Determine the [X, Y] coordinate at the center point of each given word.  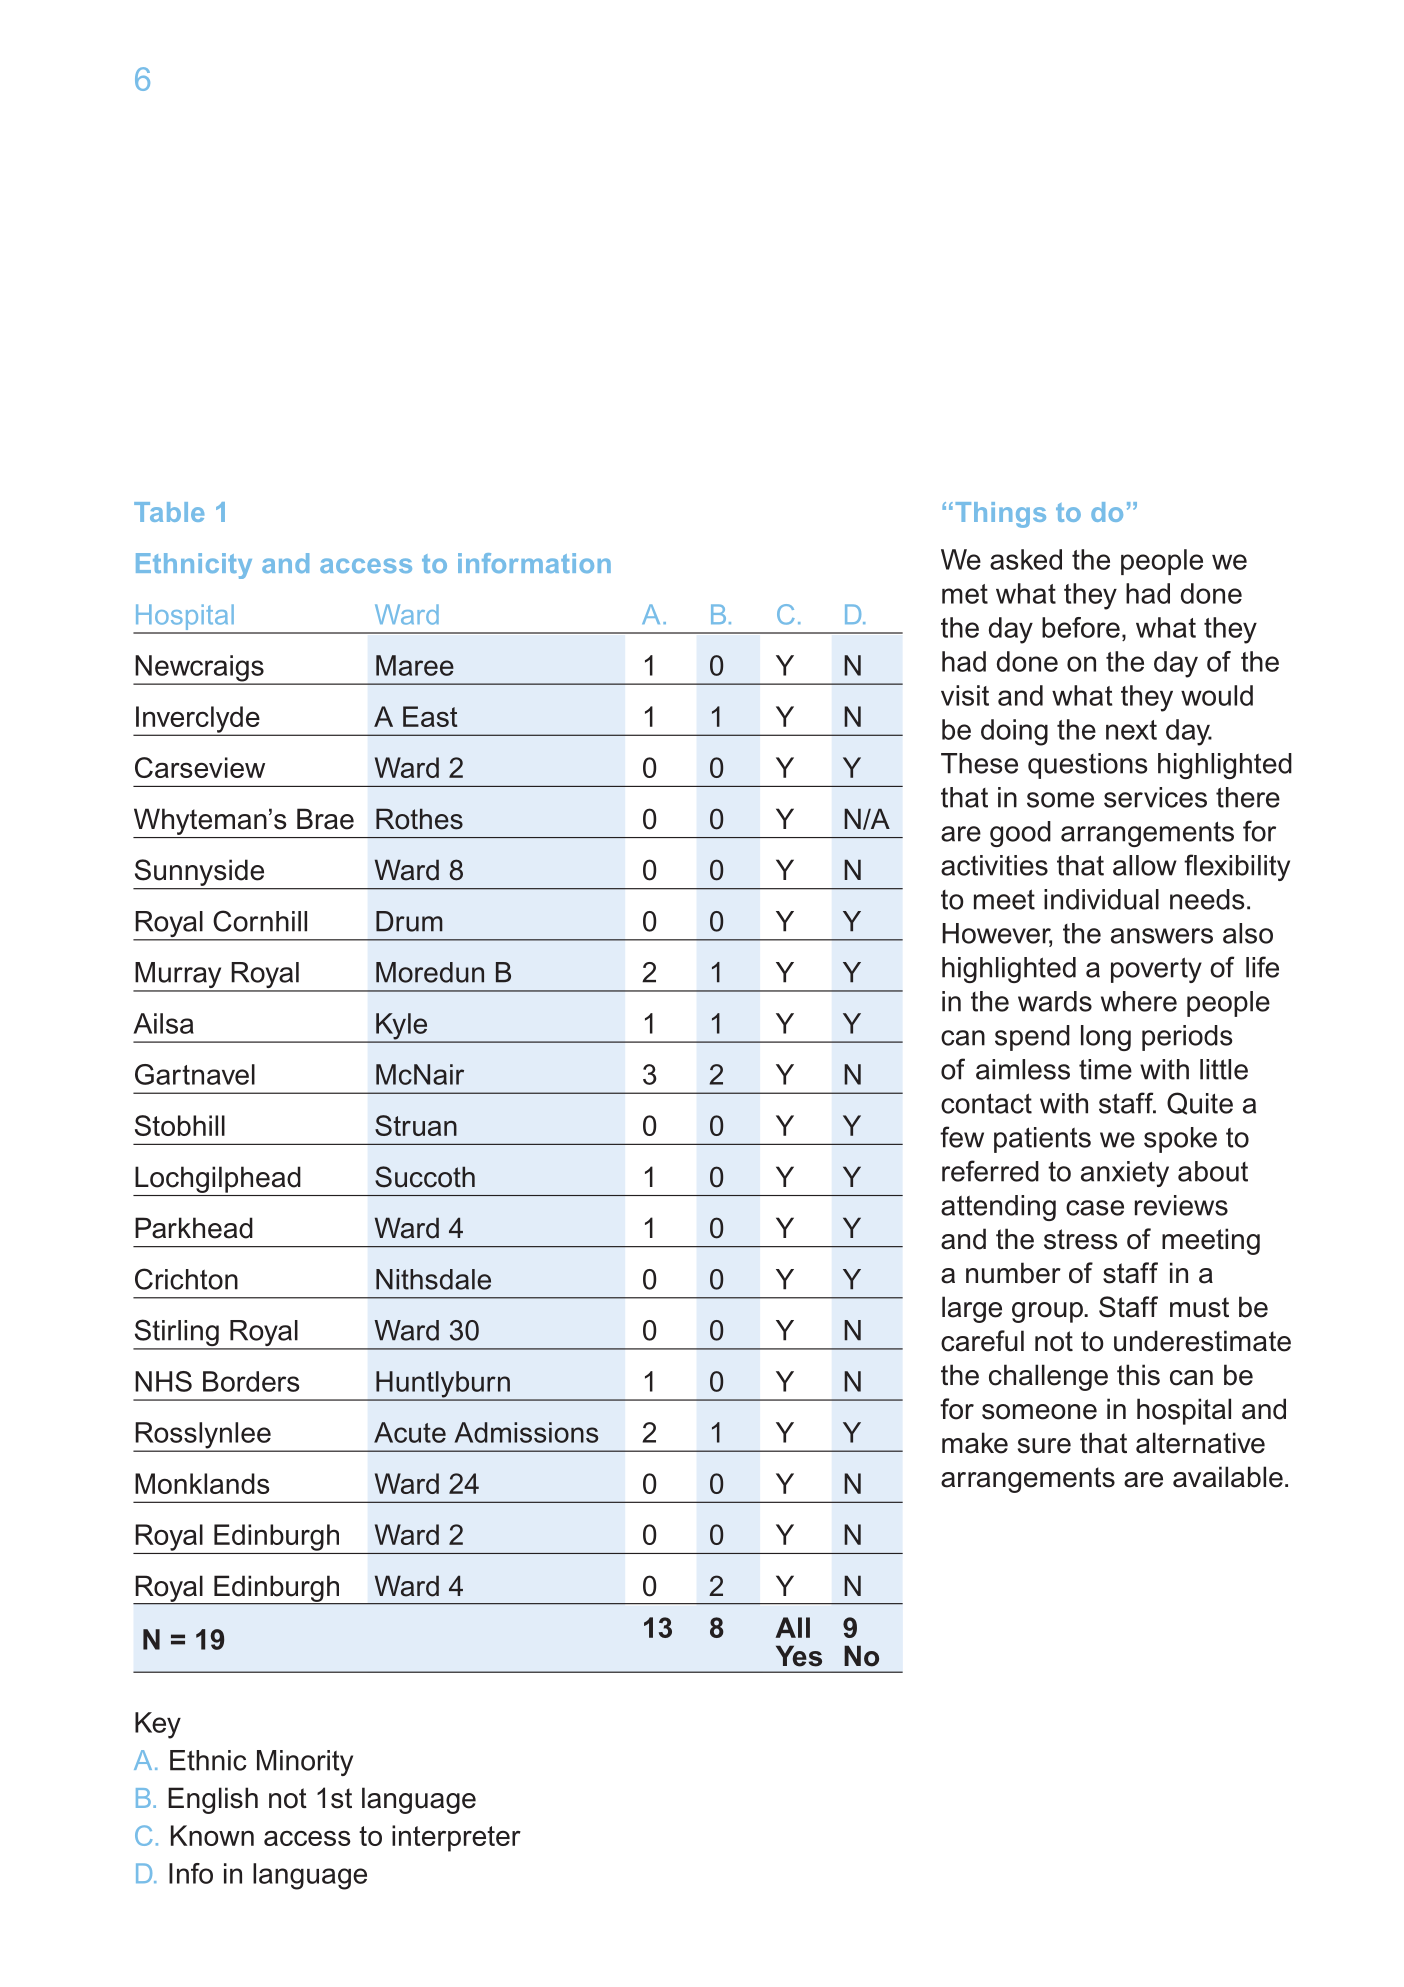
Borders [251, 1381]
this [1138, 1375]
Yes [799, 1656]
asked [1026, 559]
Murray [178, 976]
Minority [305, 1763]
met [965, 594]
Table [169, 512]
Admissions [526, 1432]
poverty [1156, 970]
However [997, 934]
